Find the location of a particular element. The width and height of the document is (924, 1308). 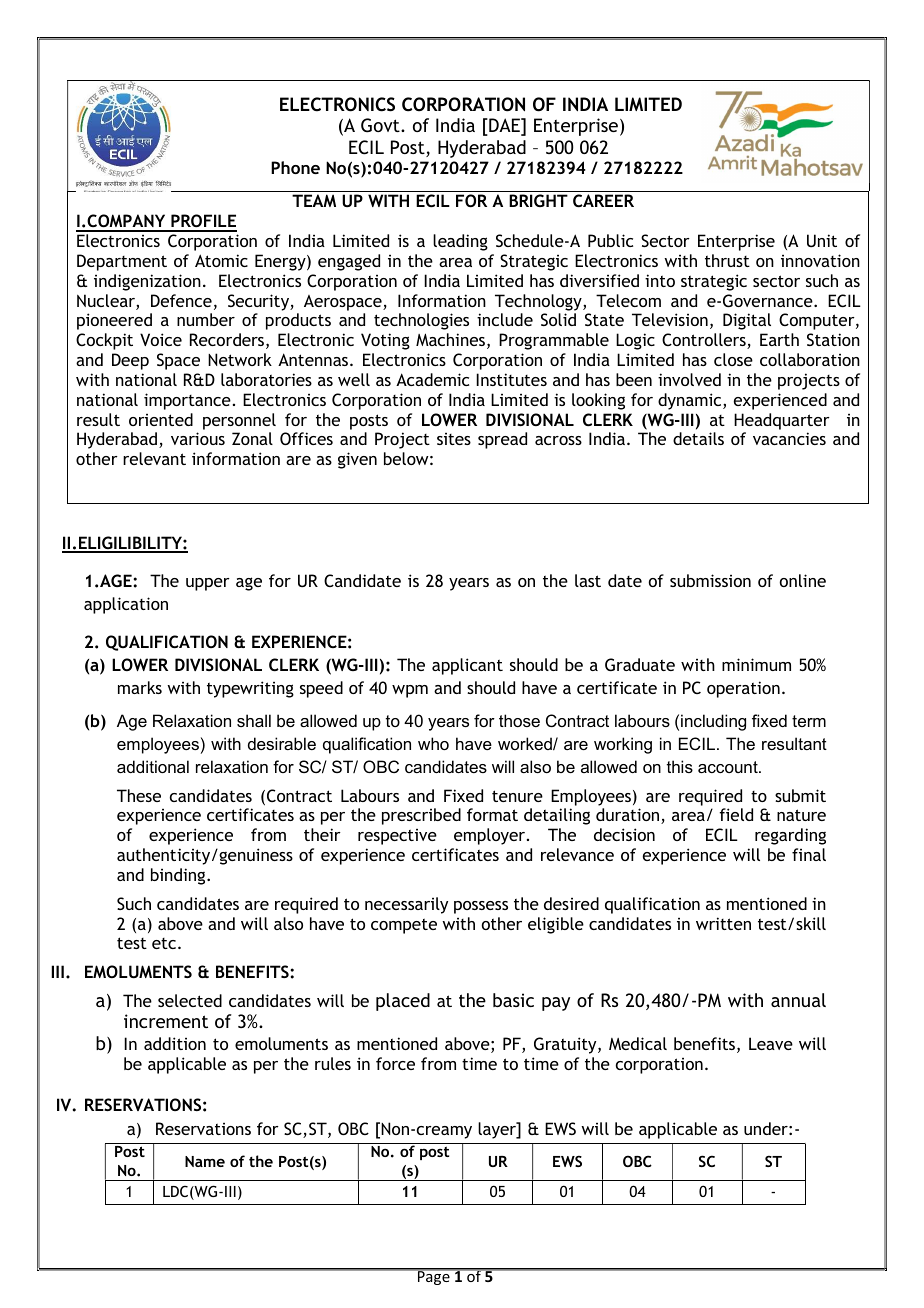

basic is located at coordinates (513, 1000).
